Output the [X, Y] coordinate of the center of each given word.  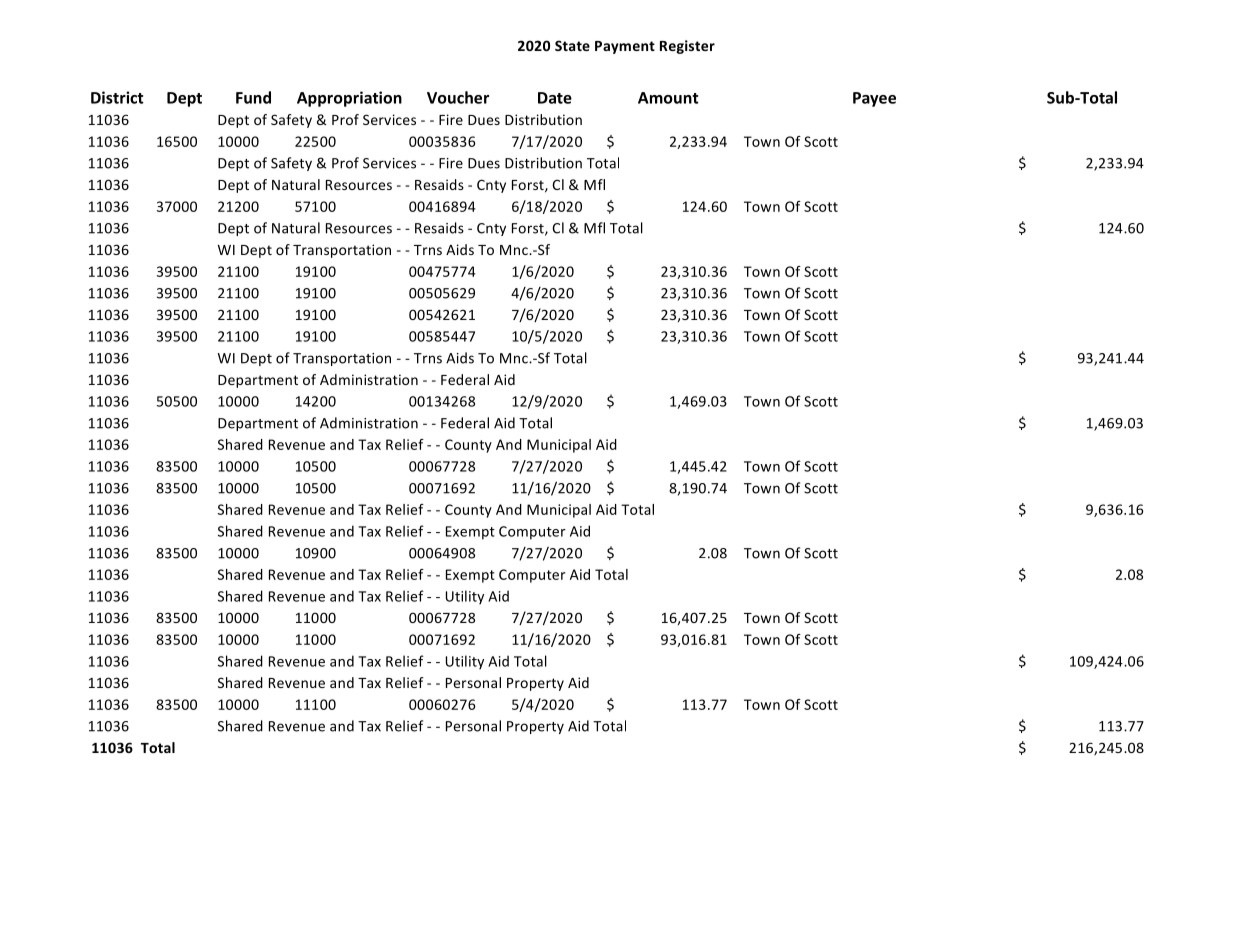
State [572, 45]
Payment [625, 47]
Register [687, 47]
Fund [253, 97]
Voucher [458, 97]
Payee [874, 99]
